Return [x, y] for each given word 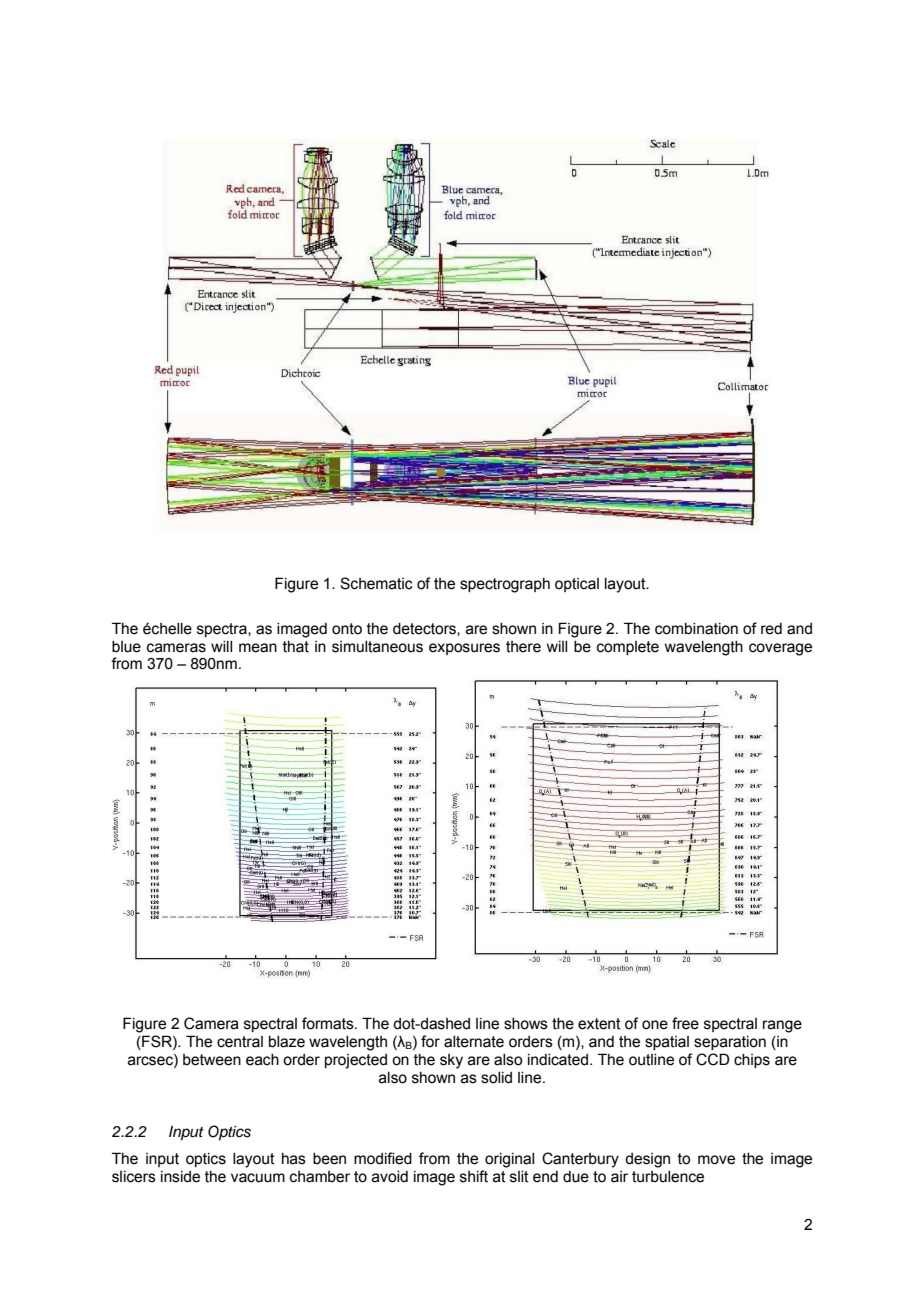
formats [329, 1023]
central [240, 1042]
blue [126, 647]
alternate [474, 1042]
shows [526, 1024]
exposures [464, 649]
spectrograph [505, 585]
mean [258, 648]
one [655, 1025]
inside [180, 1177]
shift [474, 1176]
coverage [780, 649]
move [716, 1160]
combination [696, 629]
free [685, 1023]
